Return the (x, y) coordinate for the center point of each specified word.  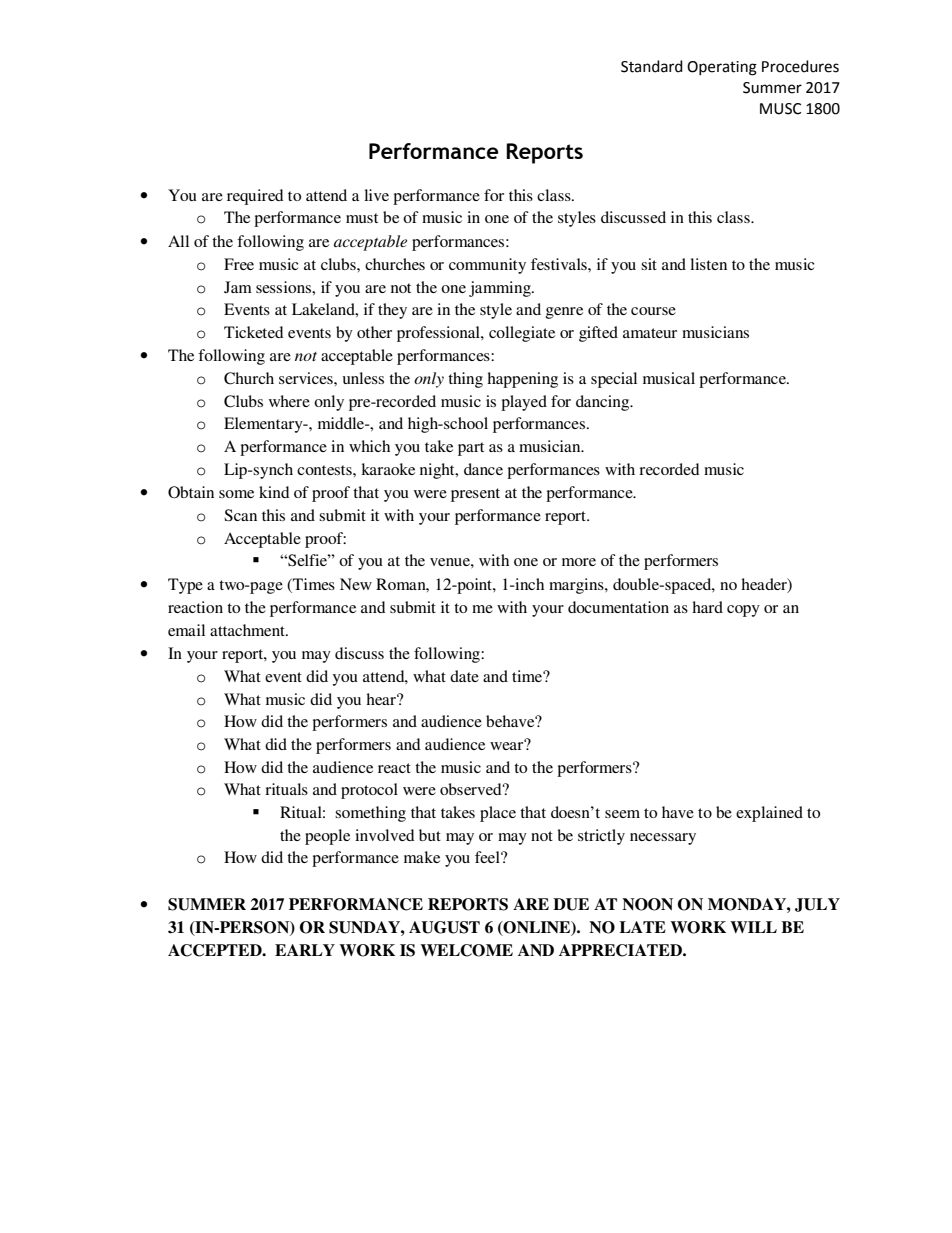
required (255, 197)
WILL (753, 927)
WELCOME (466, 950)
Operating (722, 68)
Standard (652, 66)
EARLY (305, 950)
